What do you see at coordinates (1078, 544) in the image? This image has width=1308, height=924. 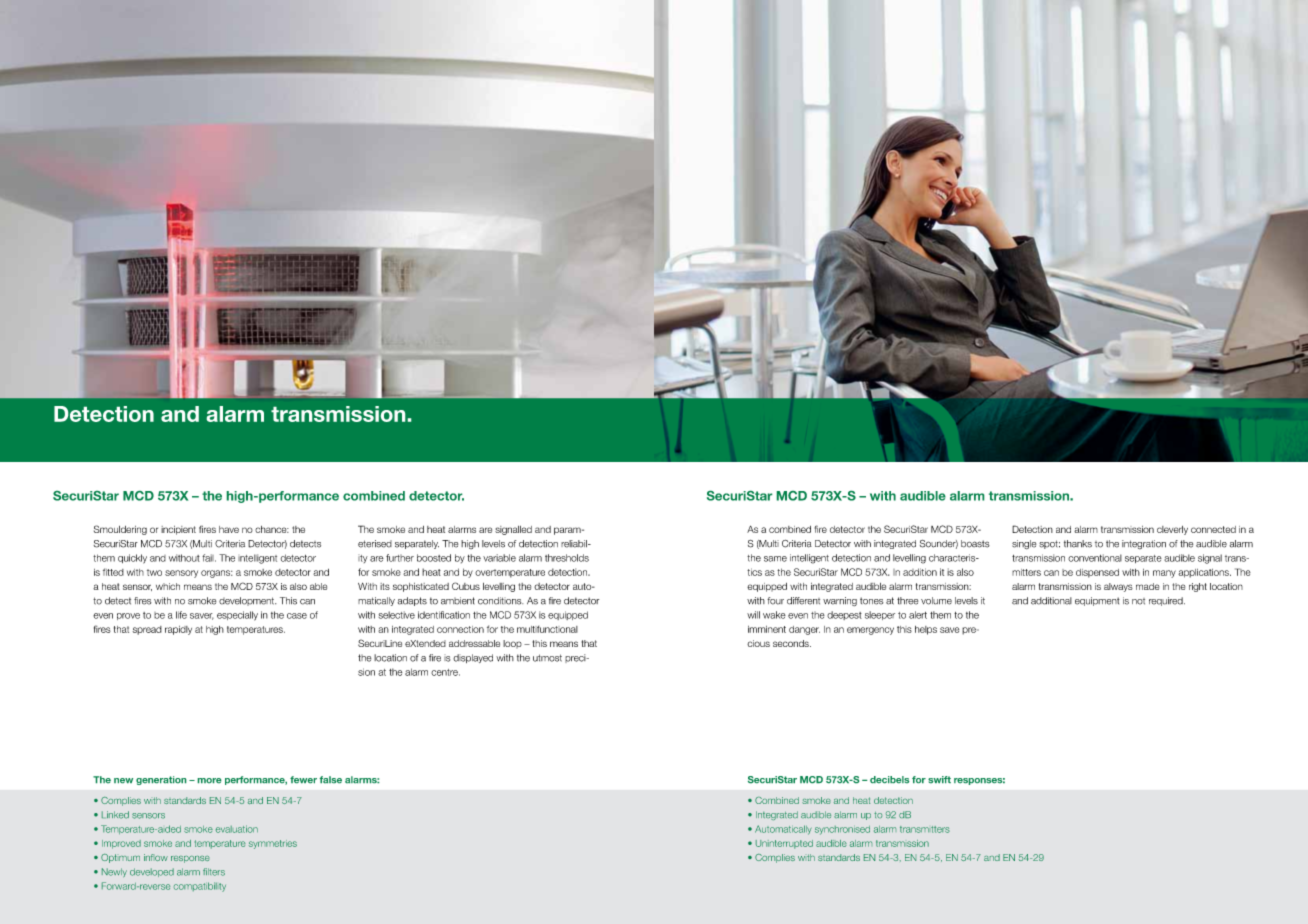 I see `thanks` at bounding box center [1078, 544].
